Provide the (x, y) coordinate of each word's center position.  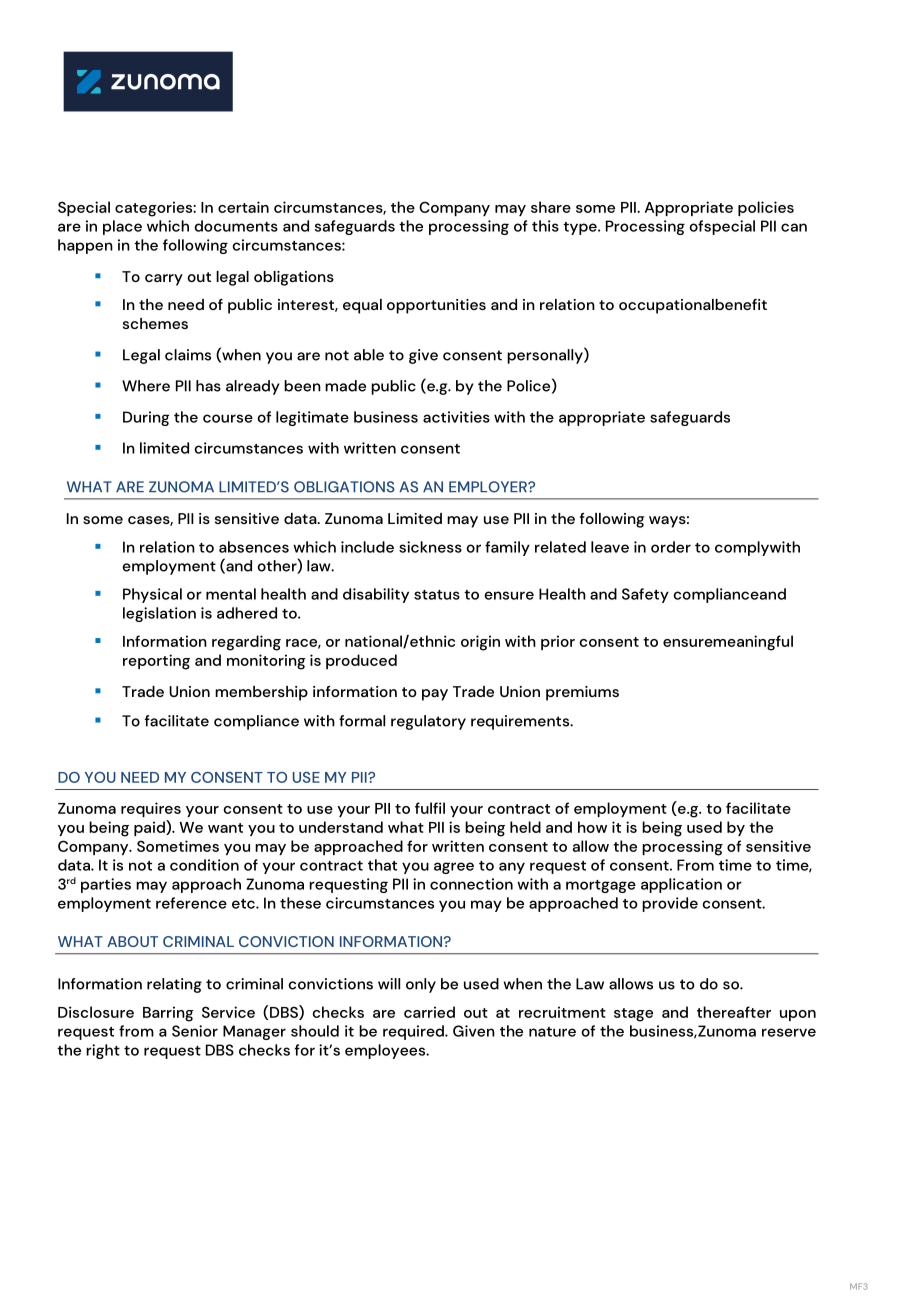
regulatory (428, 722)
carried (429, 1012)
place (122, 227)
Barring (168, 1014)
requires (151, 809)
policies (766, 208)
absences (254, 547)
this (545, 226)
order (671, 547)
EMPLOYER (489, 487)
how (592, 827)
